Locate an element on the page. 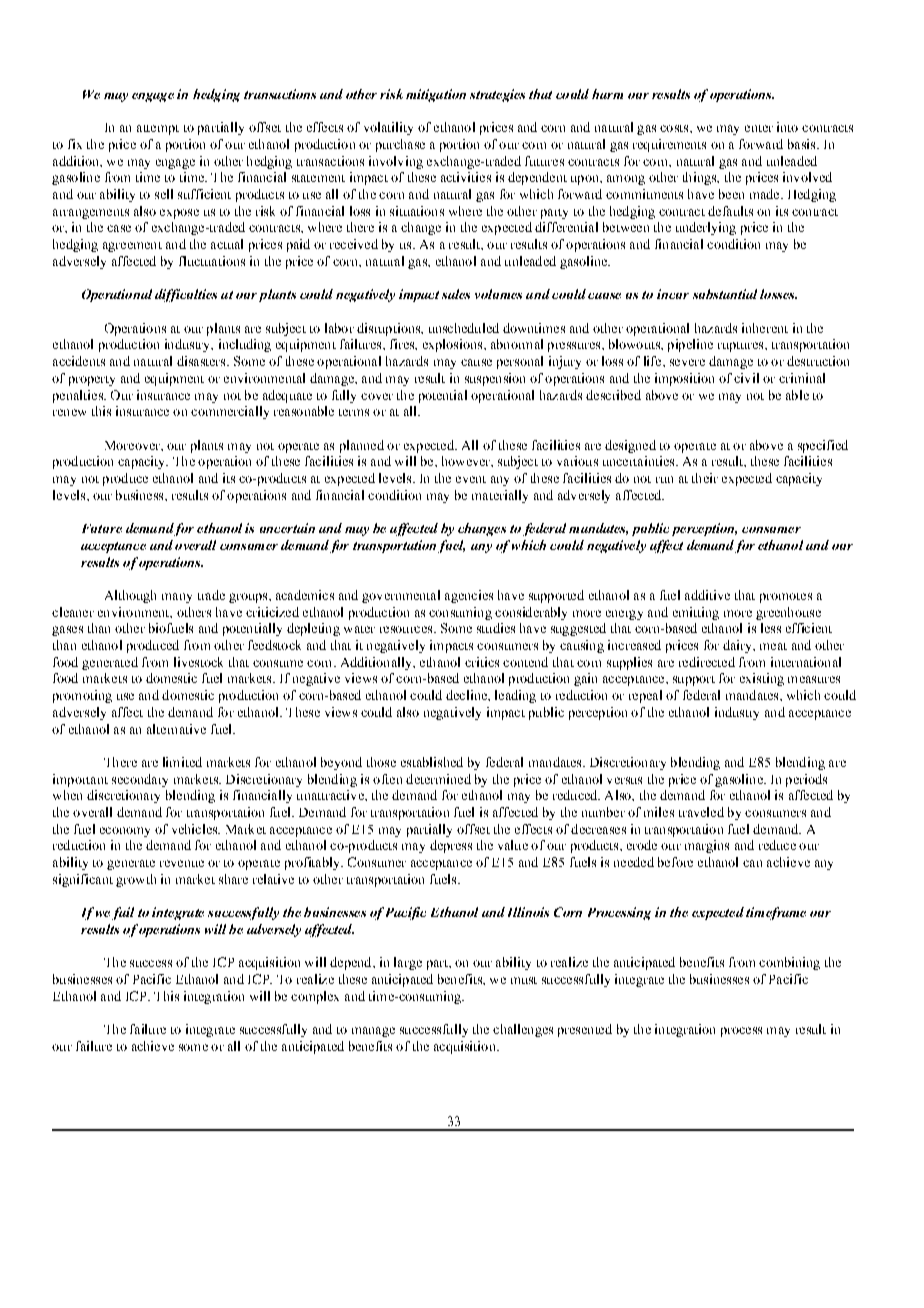 This image has width=924, height=1308. large is located at coordinates (408, 963).
